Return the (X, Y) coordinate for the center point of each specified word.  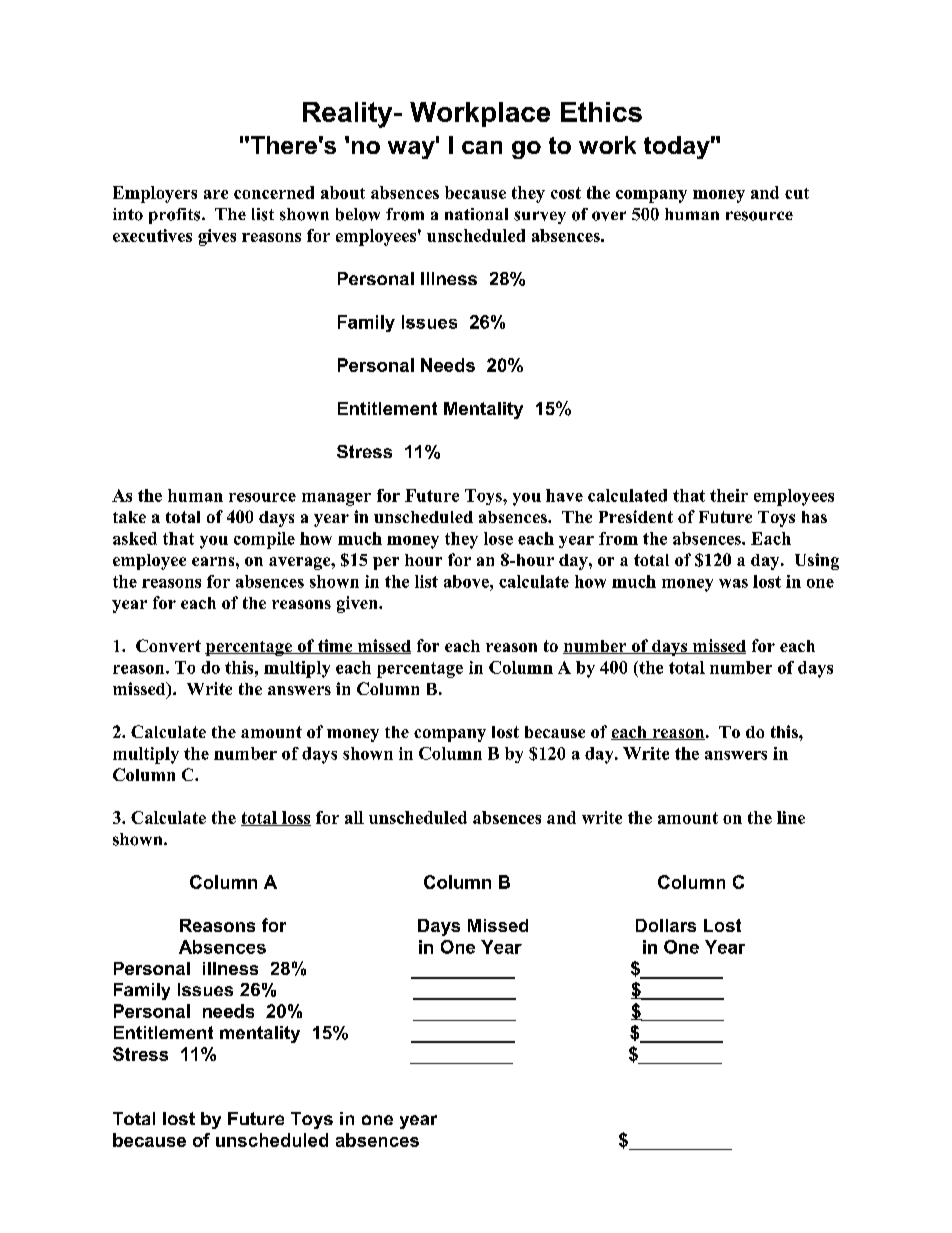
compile (264, 540)
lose (498, 538)
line (791, 817)
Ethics (601, 112)
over (609, 216)
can (482, 147)
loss (295, 818)
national (476, 214)
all (354, 817)
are (216, 194)
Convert (168, 645)
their (729, 495)
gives (217, 237)
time (335, 646)
